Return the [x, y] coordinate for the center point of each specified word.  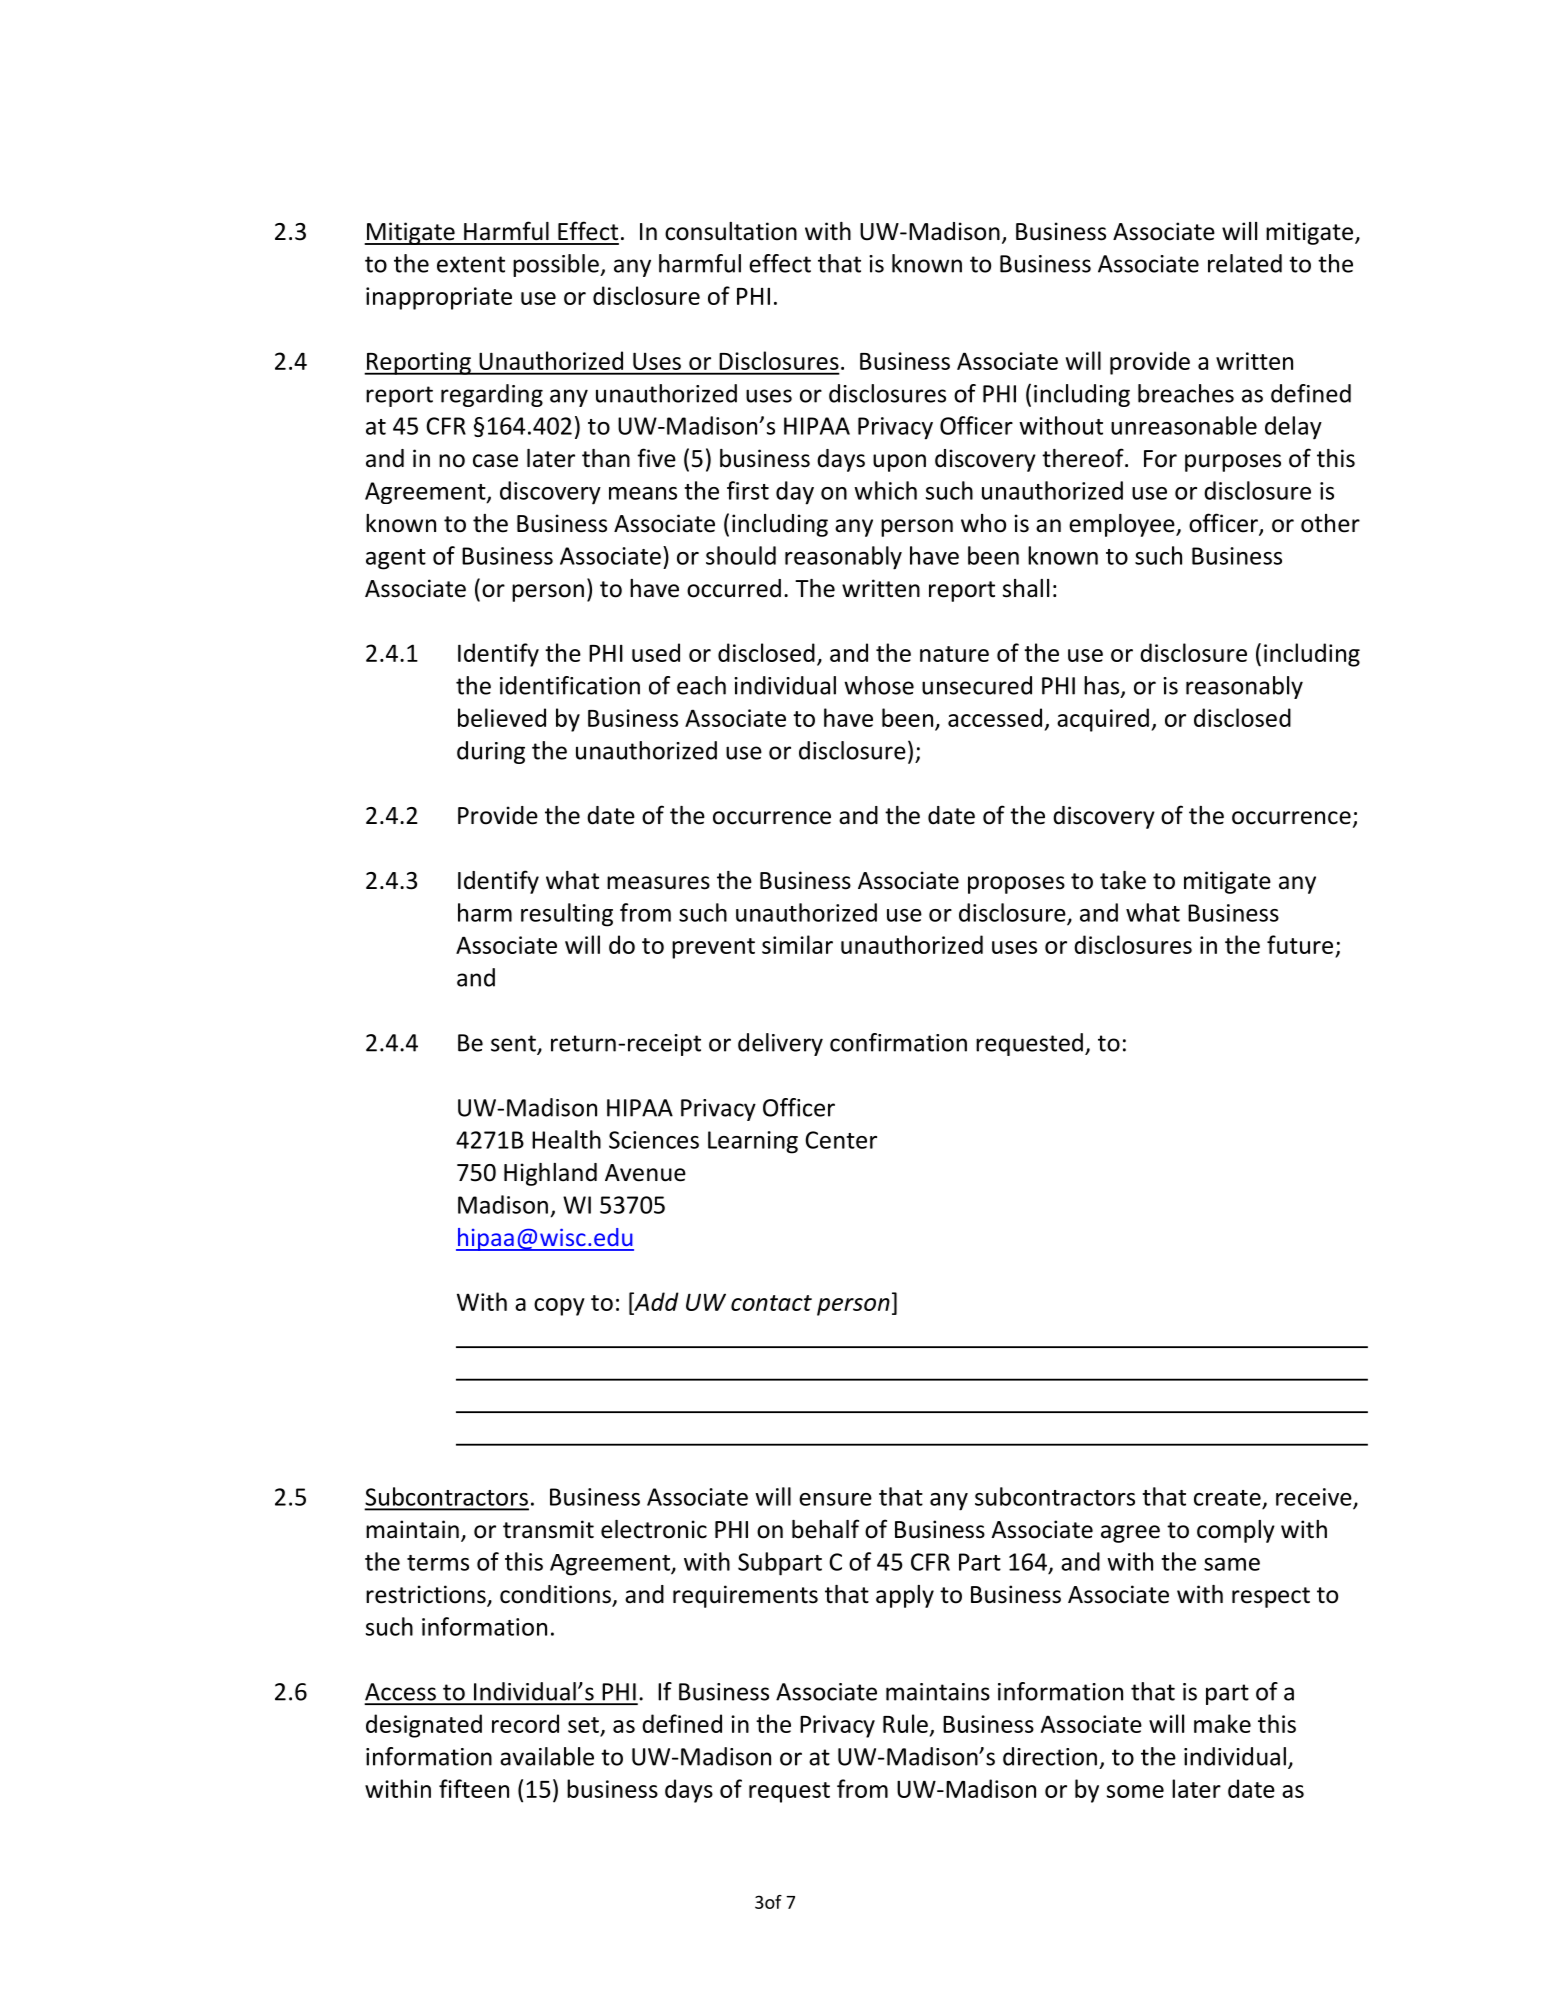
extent [471, 264]
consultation [731, 231]
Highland [550, 1174]
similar [797, 944]
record [525, 1723]
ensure [835, 1499]
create [1227, 1498]
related [1245, 263]
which [885, 490]
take [1123, 880]
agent [396, 559]
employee [1123, 525]
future [1300, 944]
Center [841, 1140]
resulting [567, 915]
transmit [548, 1529]
